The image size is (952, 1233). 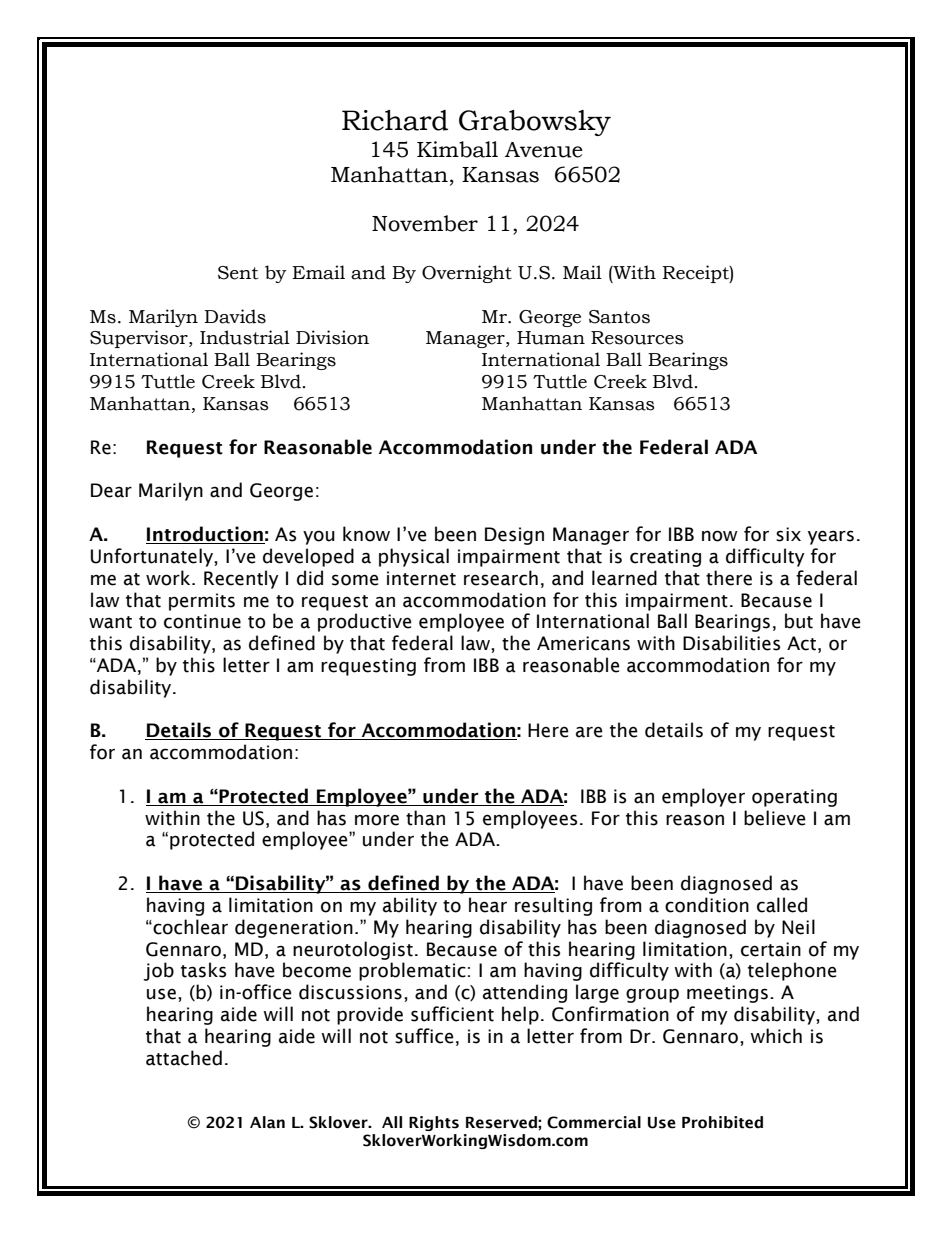 What do you see at coordinates (184, 1058) in the document?
I see `attached` at bounding box center [184, 1058].
